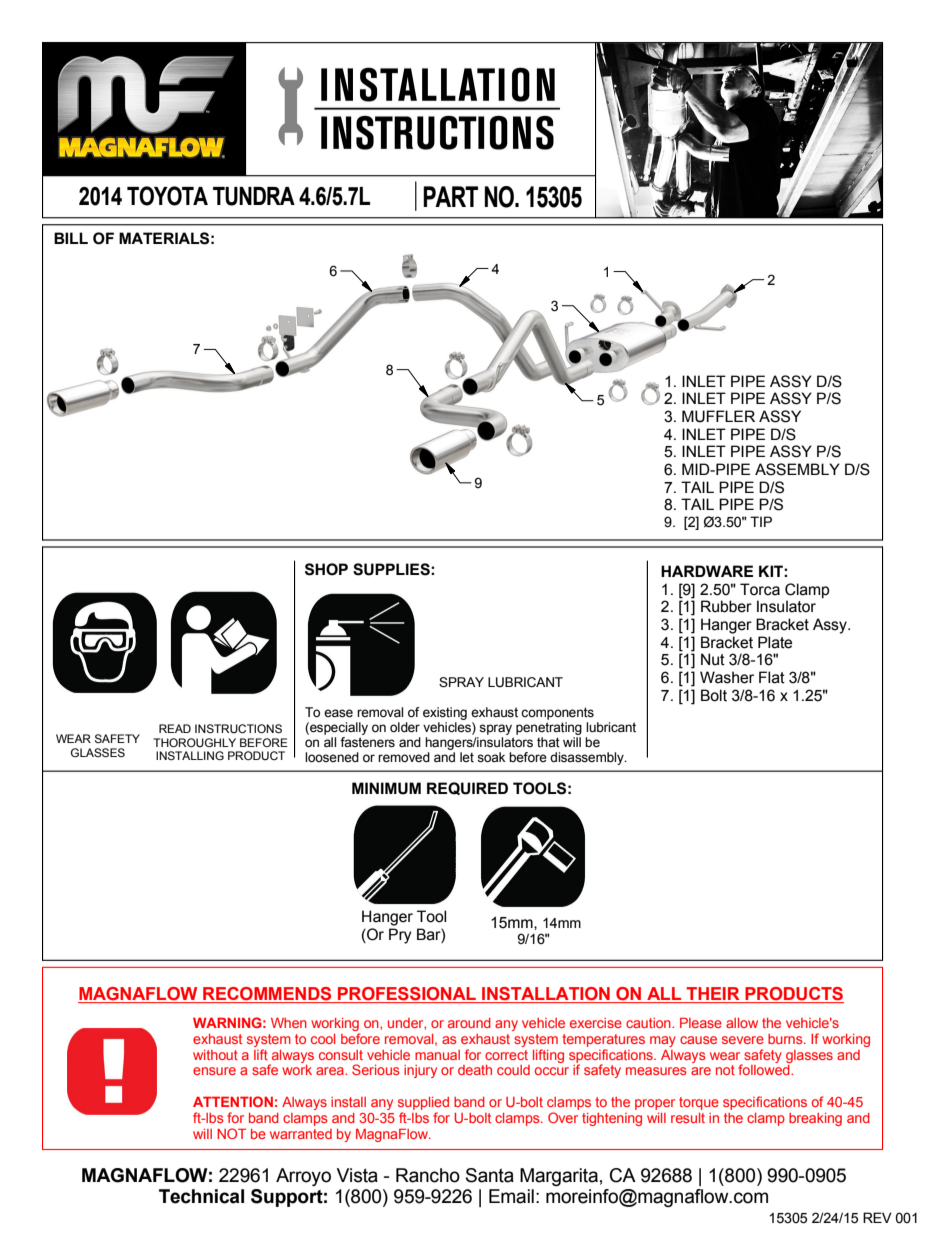 The image size is (952, 1233). What do you see at coordinates (167, 196) in the screenshot?
I see `TOYOTA` at bounding box center [167, 196].
